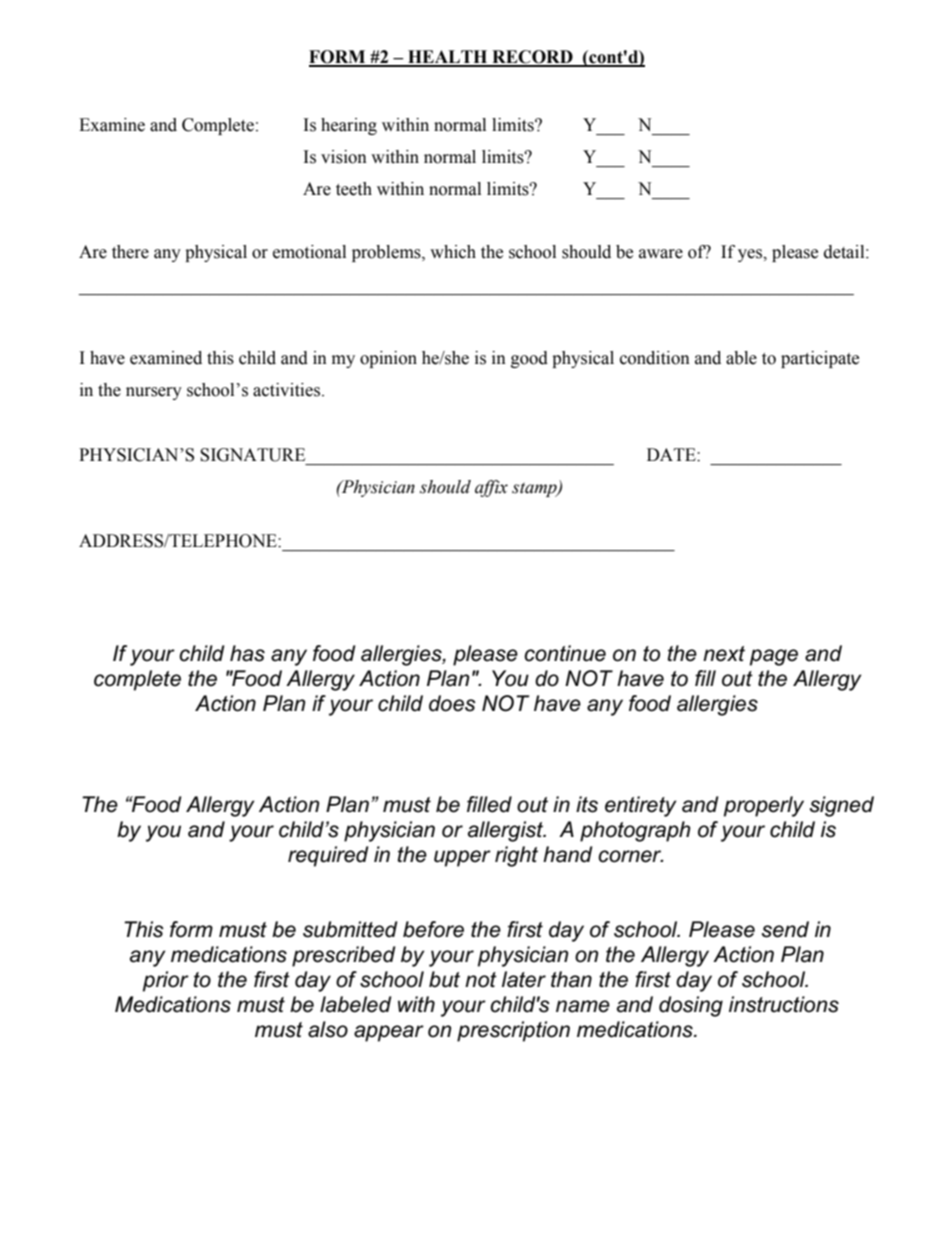 This screenshot has width=952, height=1233. I want to click on hearing, so click(349, 126).
